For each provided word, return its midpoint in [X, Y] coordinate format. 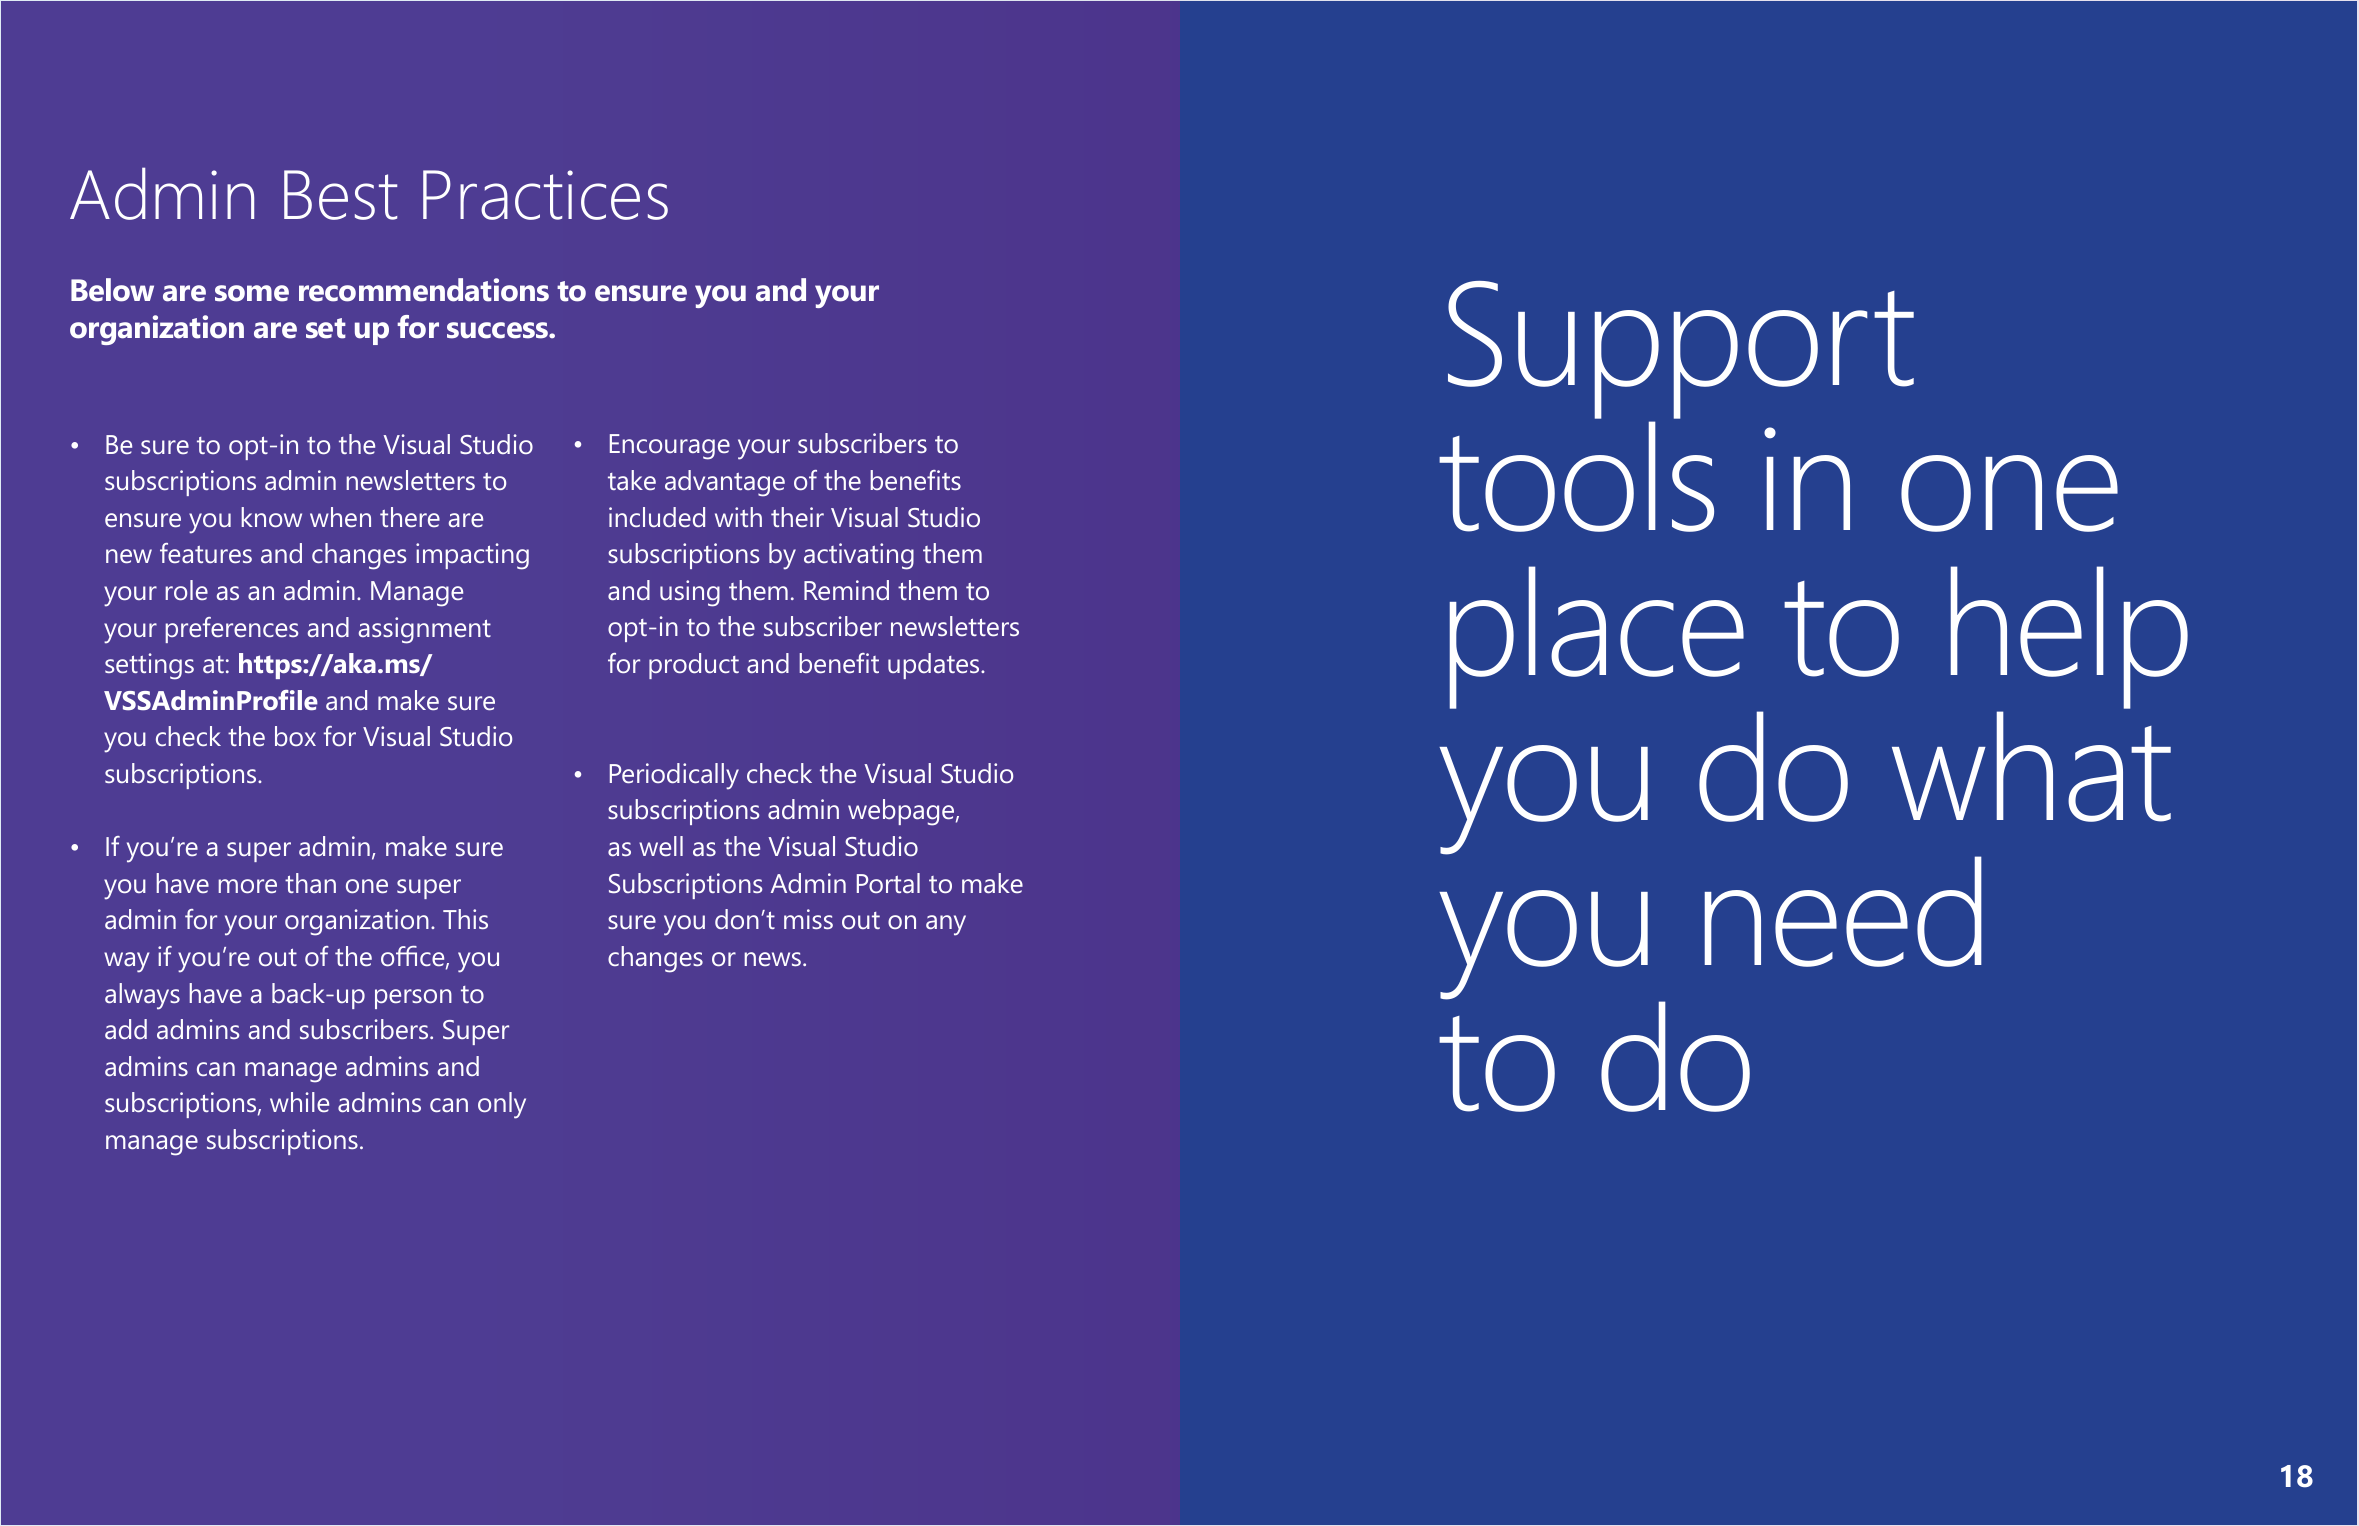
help [2069, 639]
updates [935, 666]
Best [340, 195]
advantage [725, 483]
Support [1681, 351]
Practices [545, 195]
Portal [888, 883]
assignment [425, 630]
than [310, 883]
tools [1576, 476]
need [1843, 911]
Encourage [670, 447]
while [299, 1102]
